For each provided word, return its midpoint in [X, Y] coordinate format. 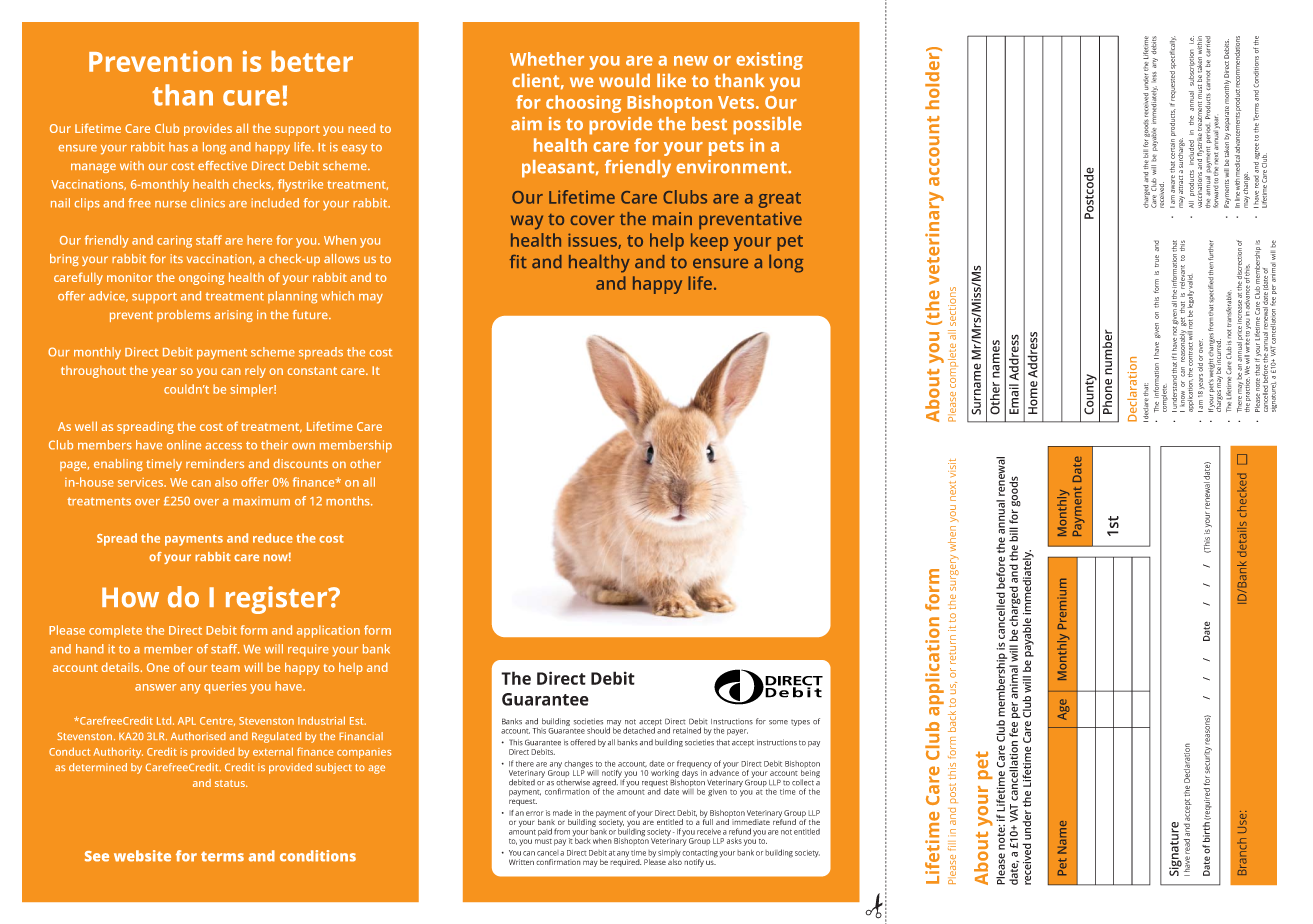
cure [251, 98]
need [361, 128]
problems [184, 316]
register [278, 600]
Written [521, 862]
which [337, 296]
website [142, 856]
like [671, 80]
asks [734, 841]
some [778, 722]
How [130, 597]
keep [709, 242]
